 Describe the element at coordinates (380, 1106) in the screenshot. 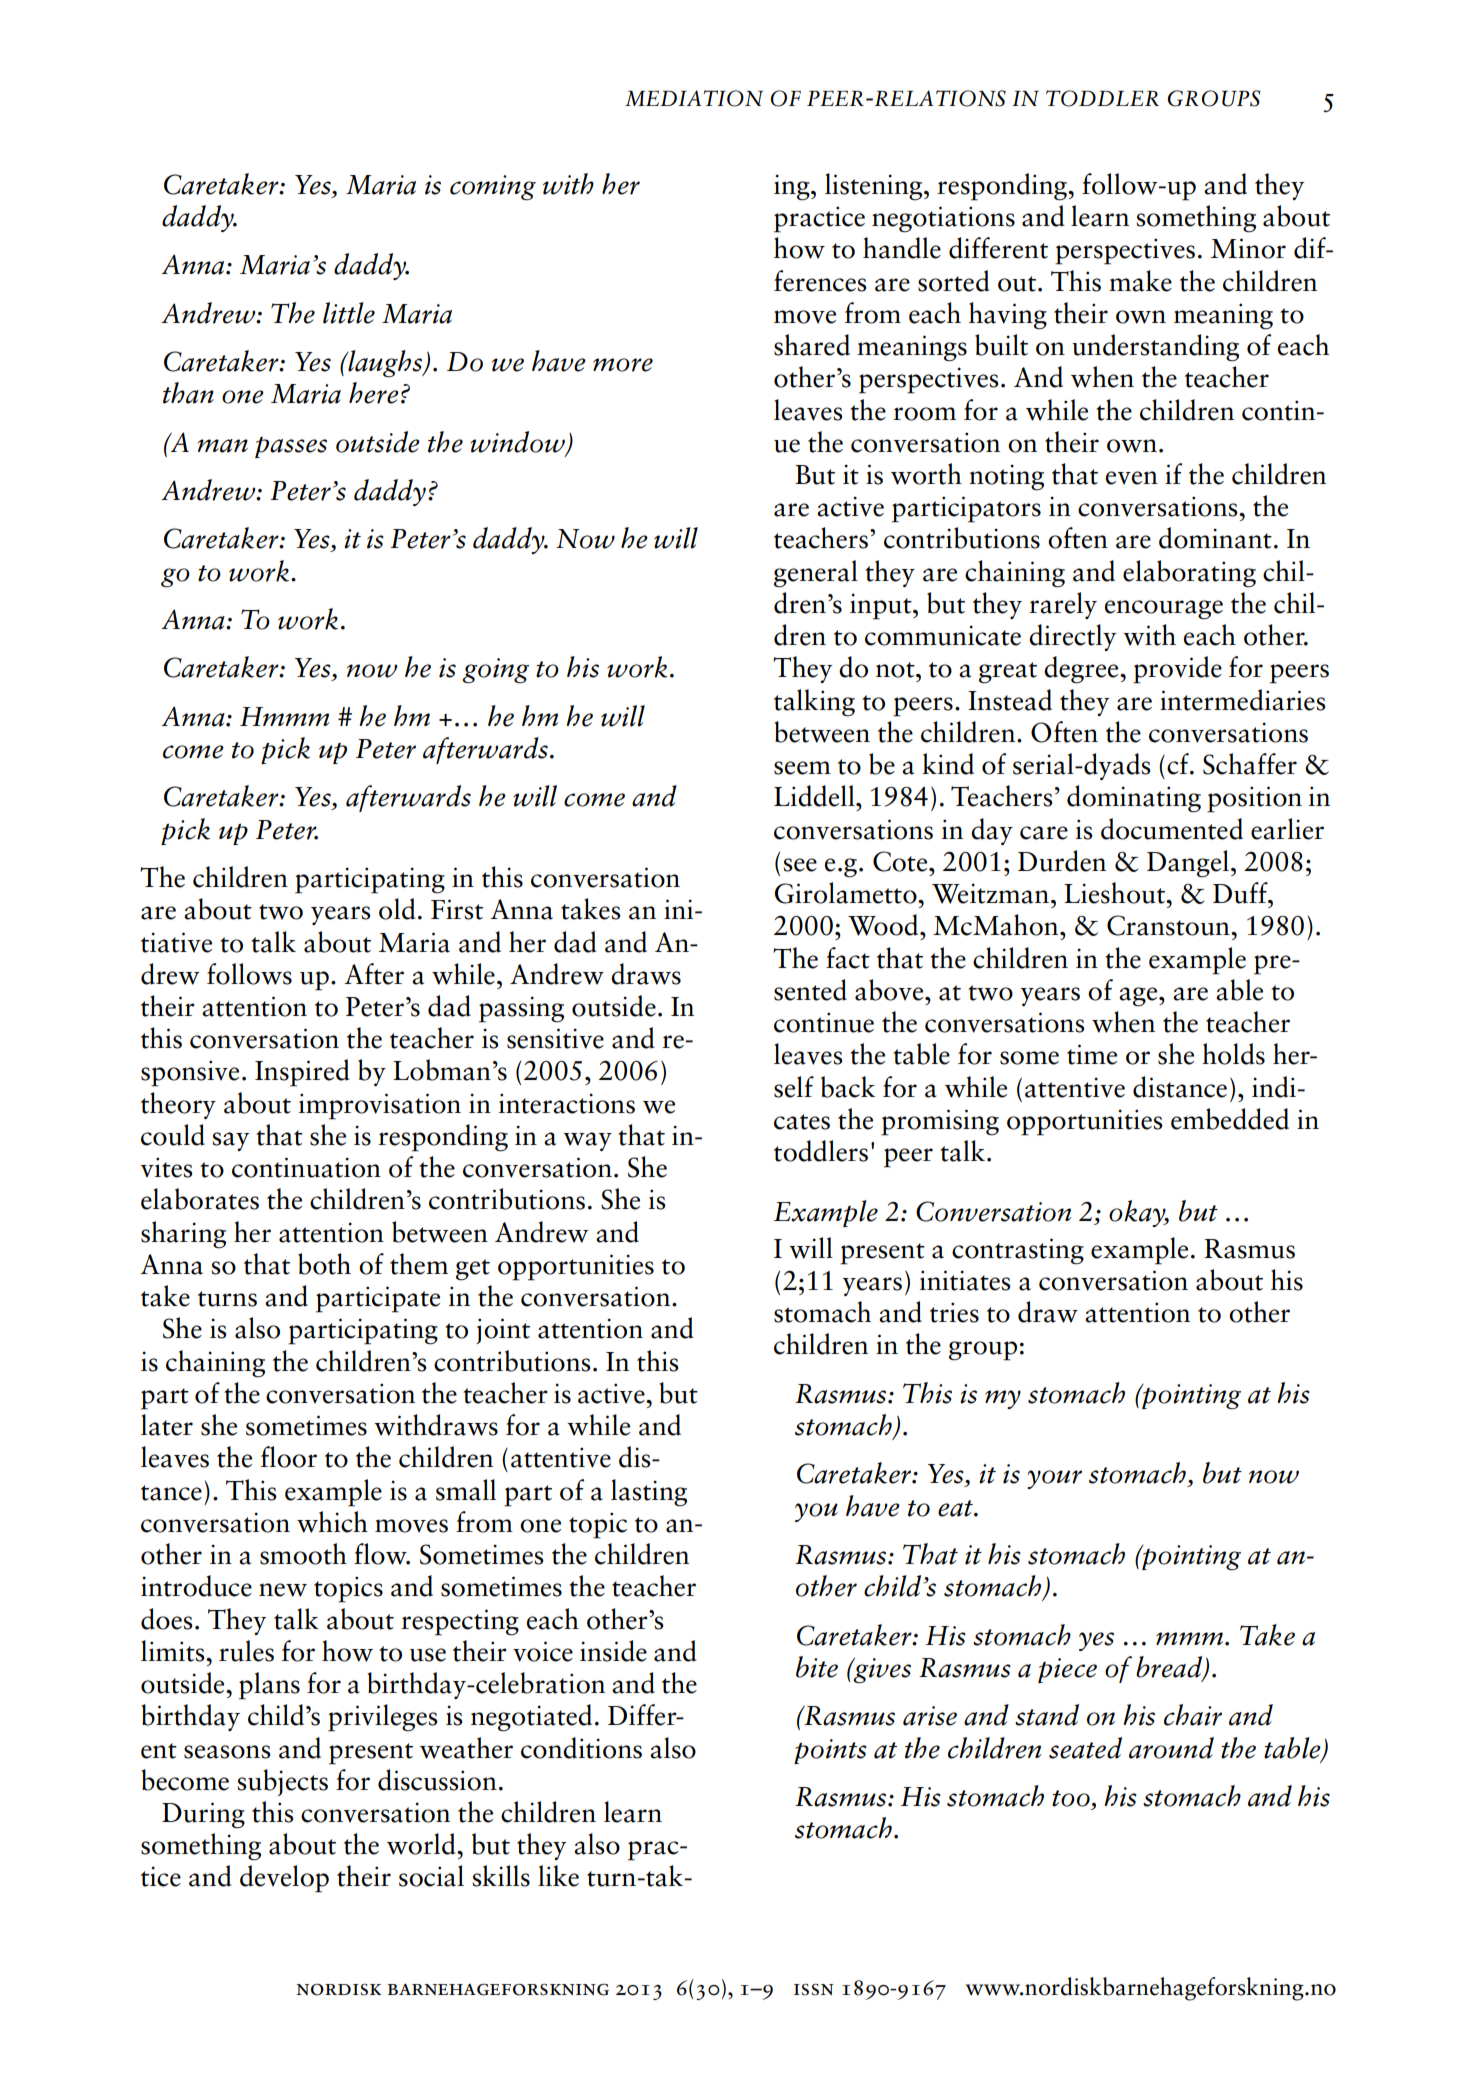

I see `improvisation` at that location.
